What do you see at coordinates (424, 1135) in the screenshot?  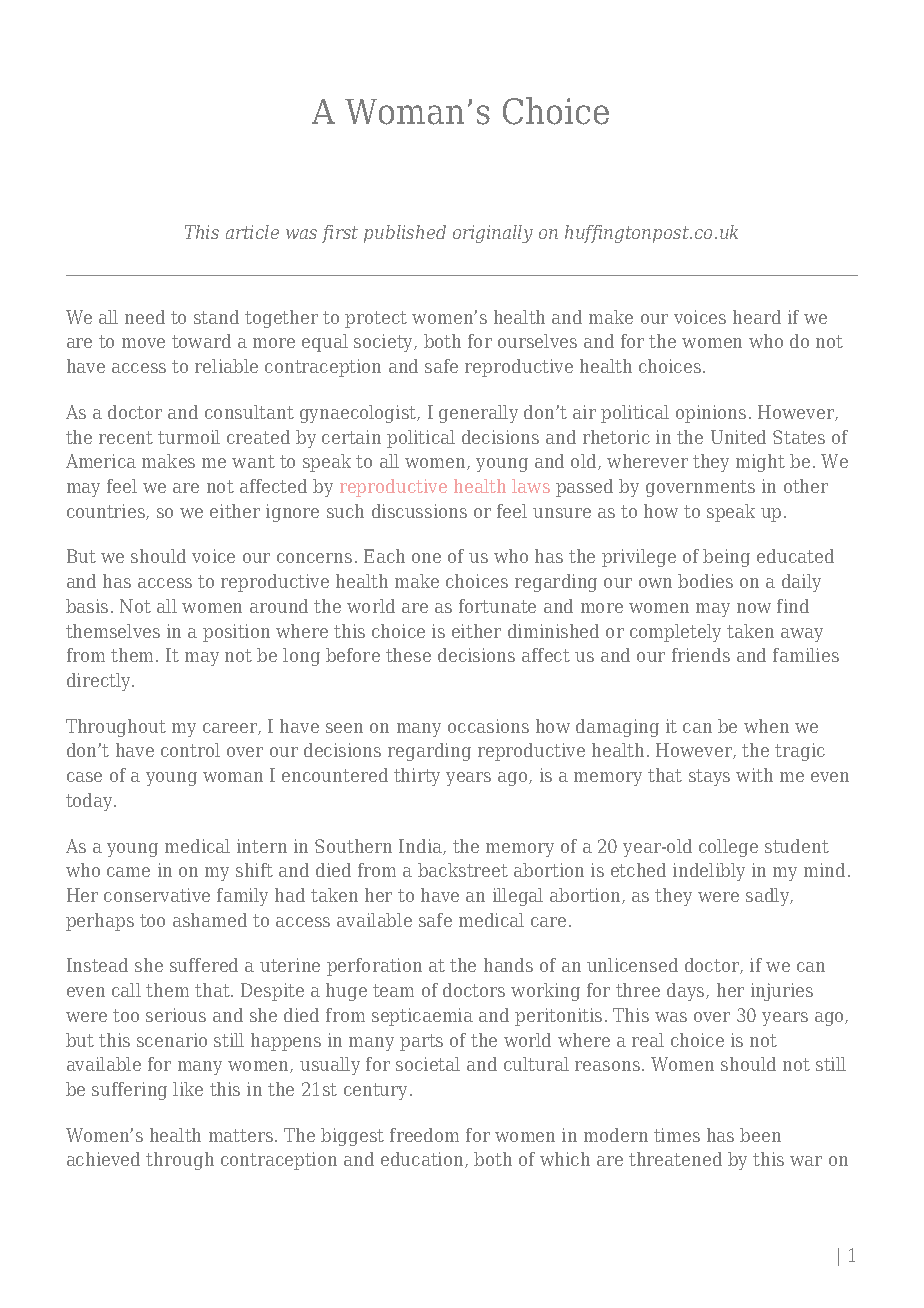 I see `freedom` at bounding box center [424, 1135].
